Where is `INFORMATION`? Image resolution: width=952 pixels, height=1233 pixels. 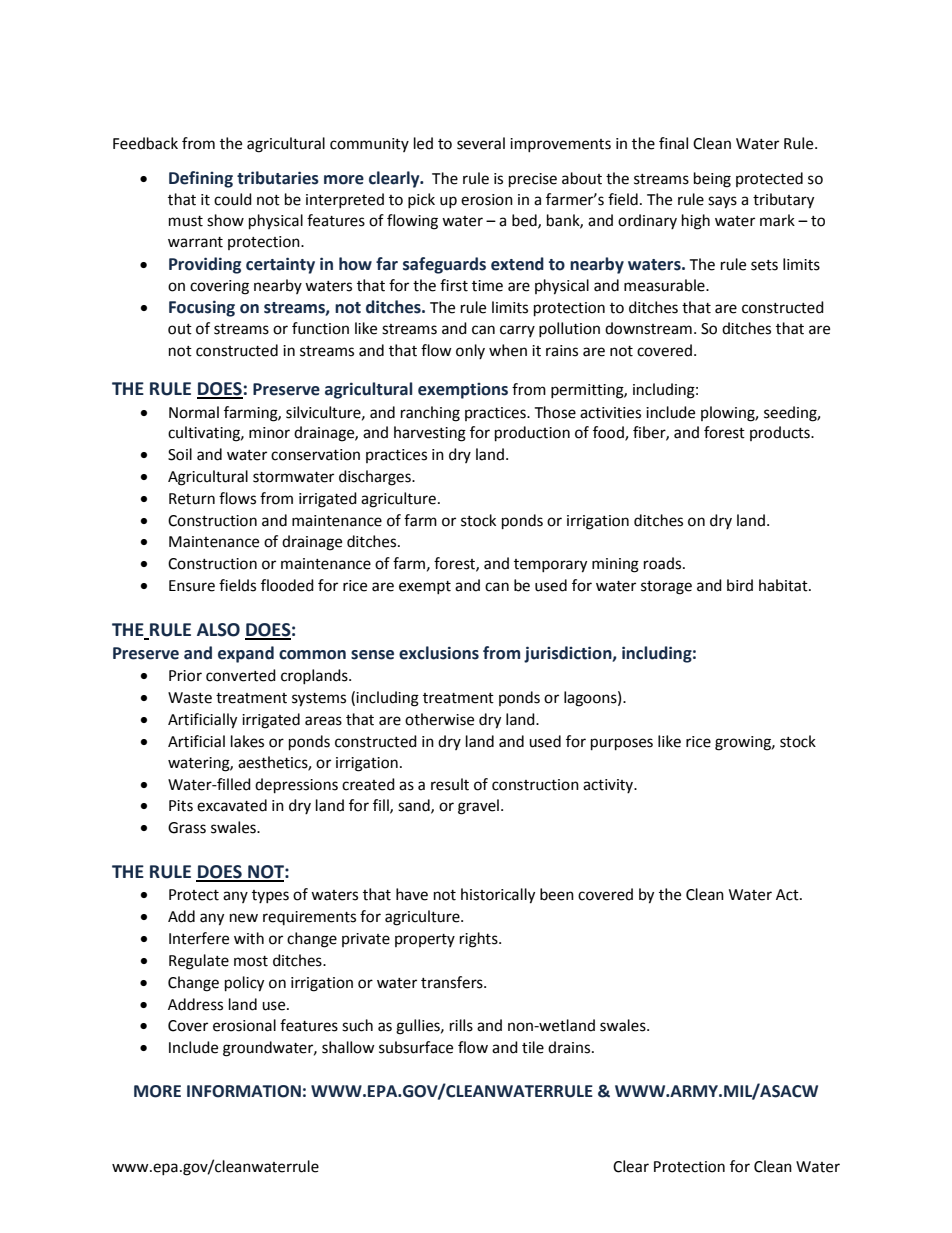 INFORMATION is located at coordinates (244, 1091).
